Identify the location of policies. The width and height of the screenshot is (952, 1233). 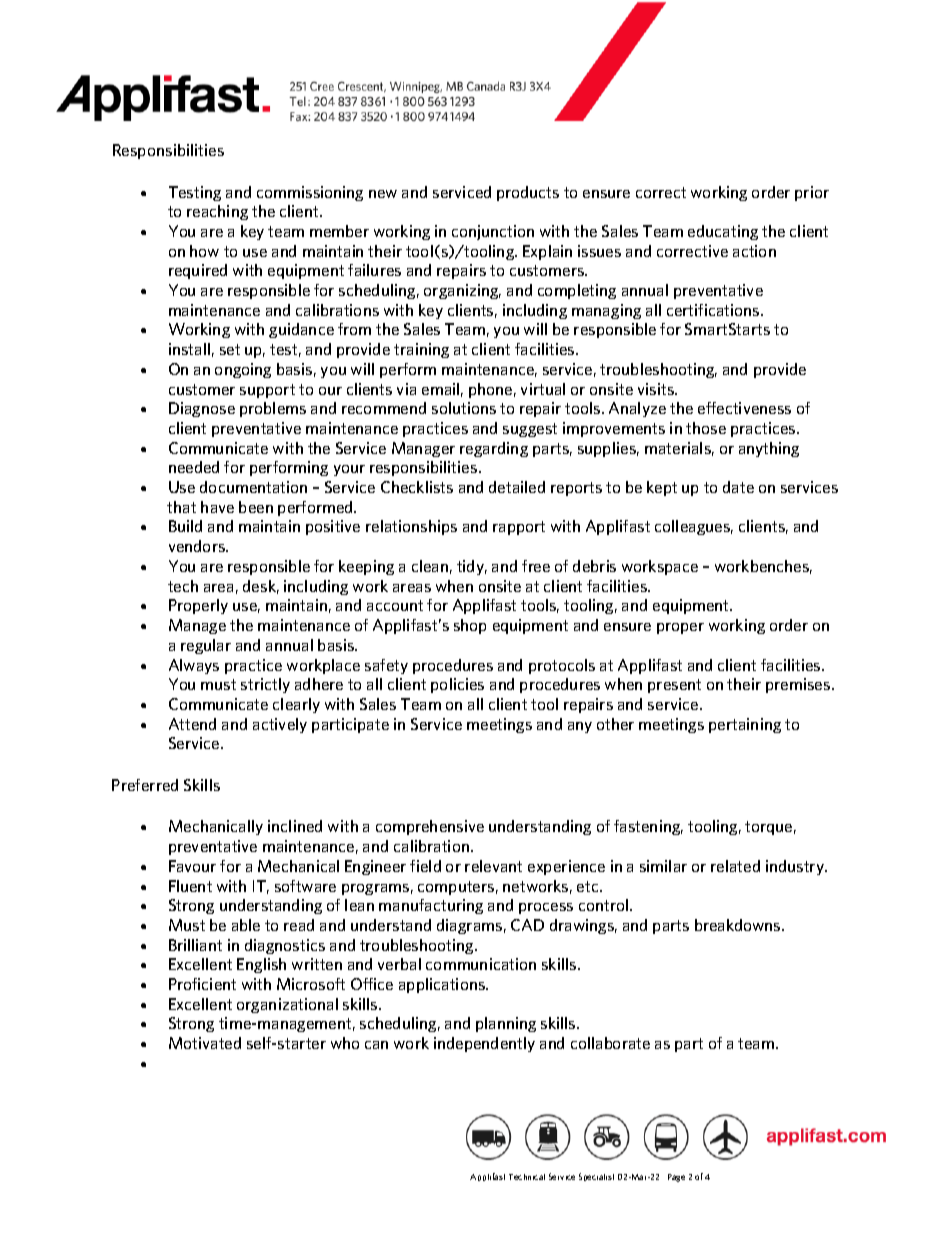
(457, 685).
